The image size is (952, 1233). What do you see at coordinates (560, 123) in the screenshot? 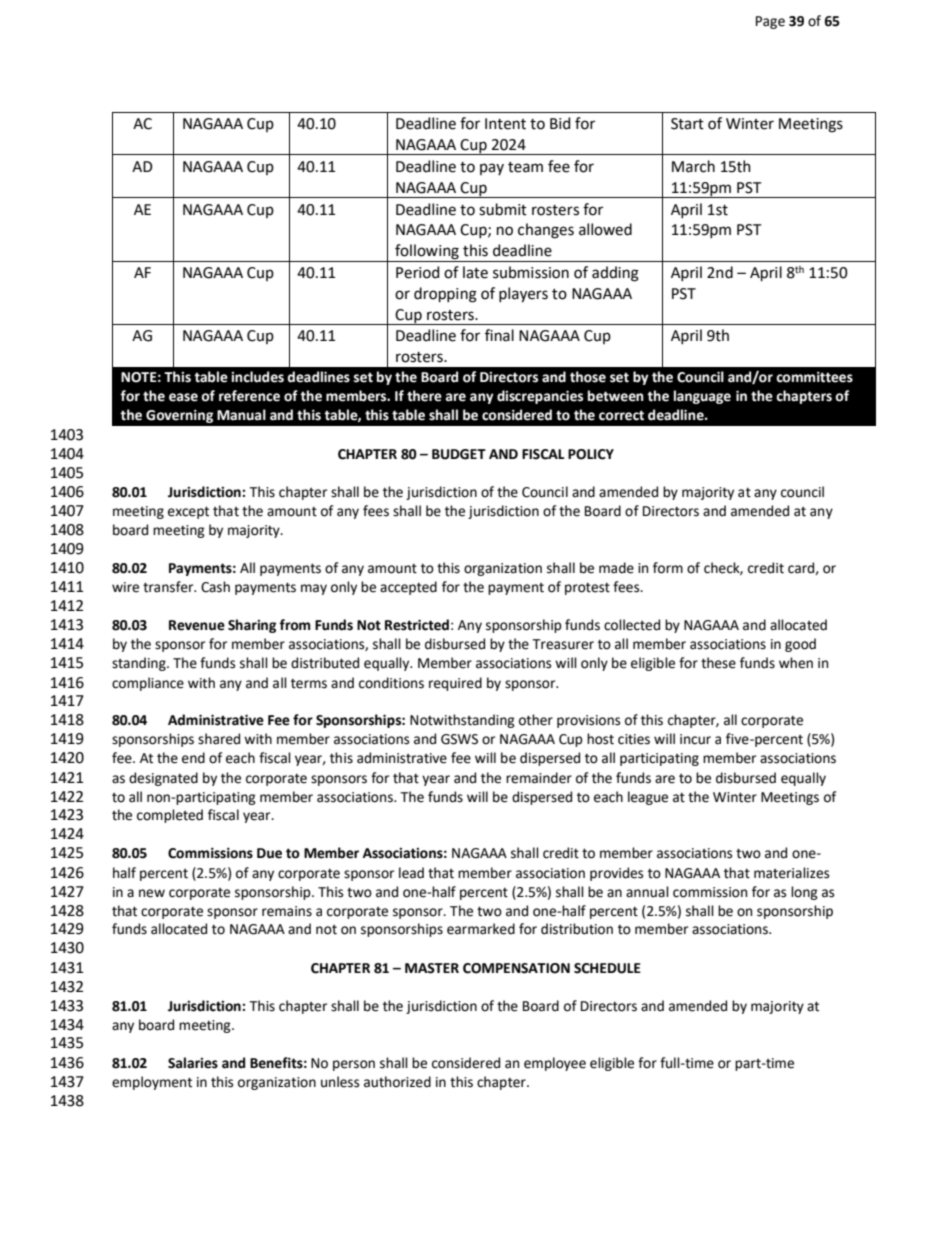
I see `Bid` at bounding box center [560, 123].
